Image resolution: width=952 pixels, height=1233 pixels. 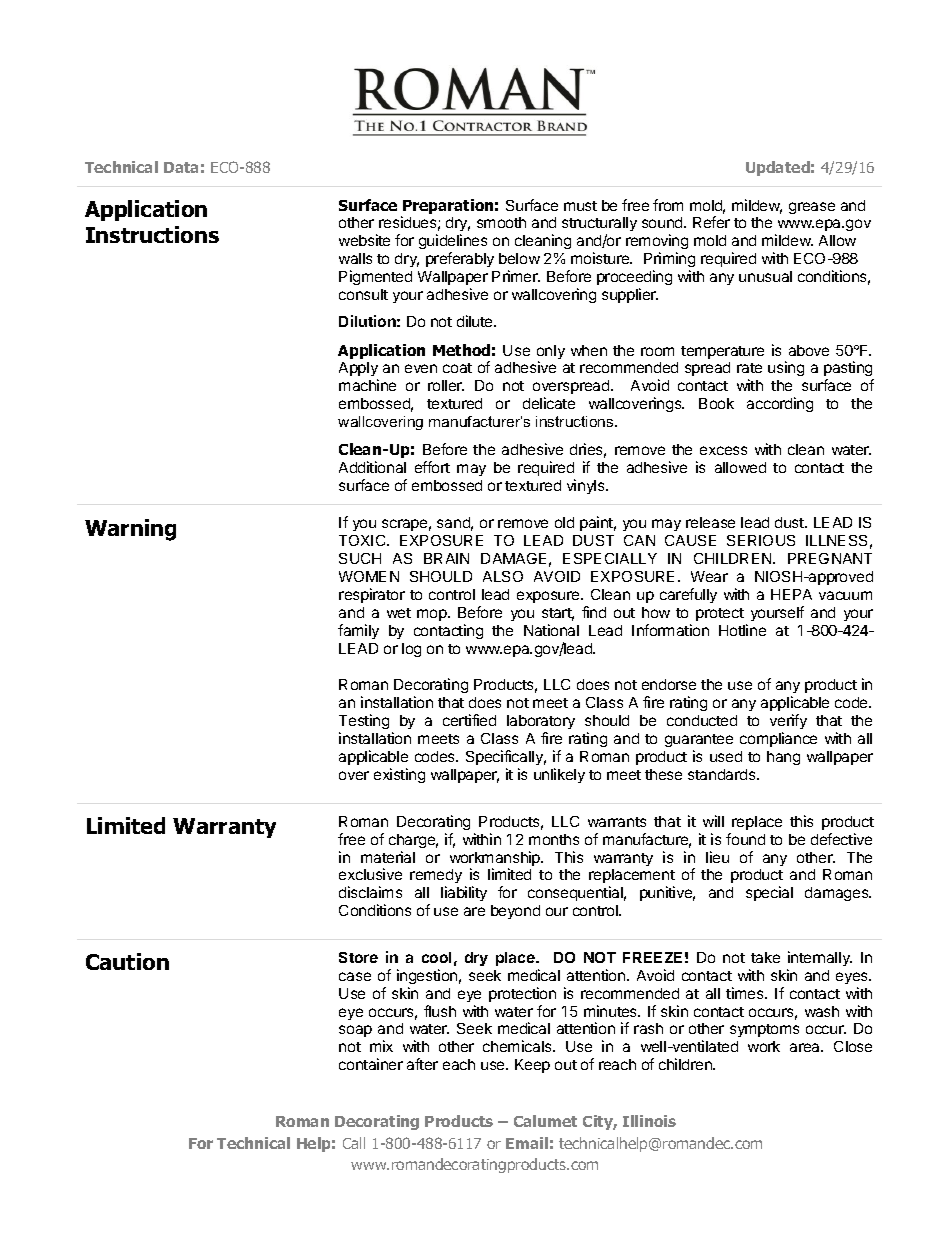 What do you see at coordinates (515, 912) in the screenshot?
I see `beyond` at bounding box center [515, 912].
